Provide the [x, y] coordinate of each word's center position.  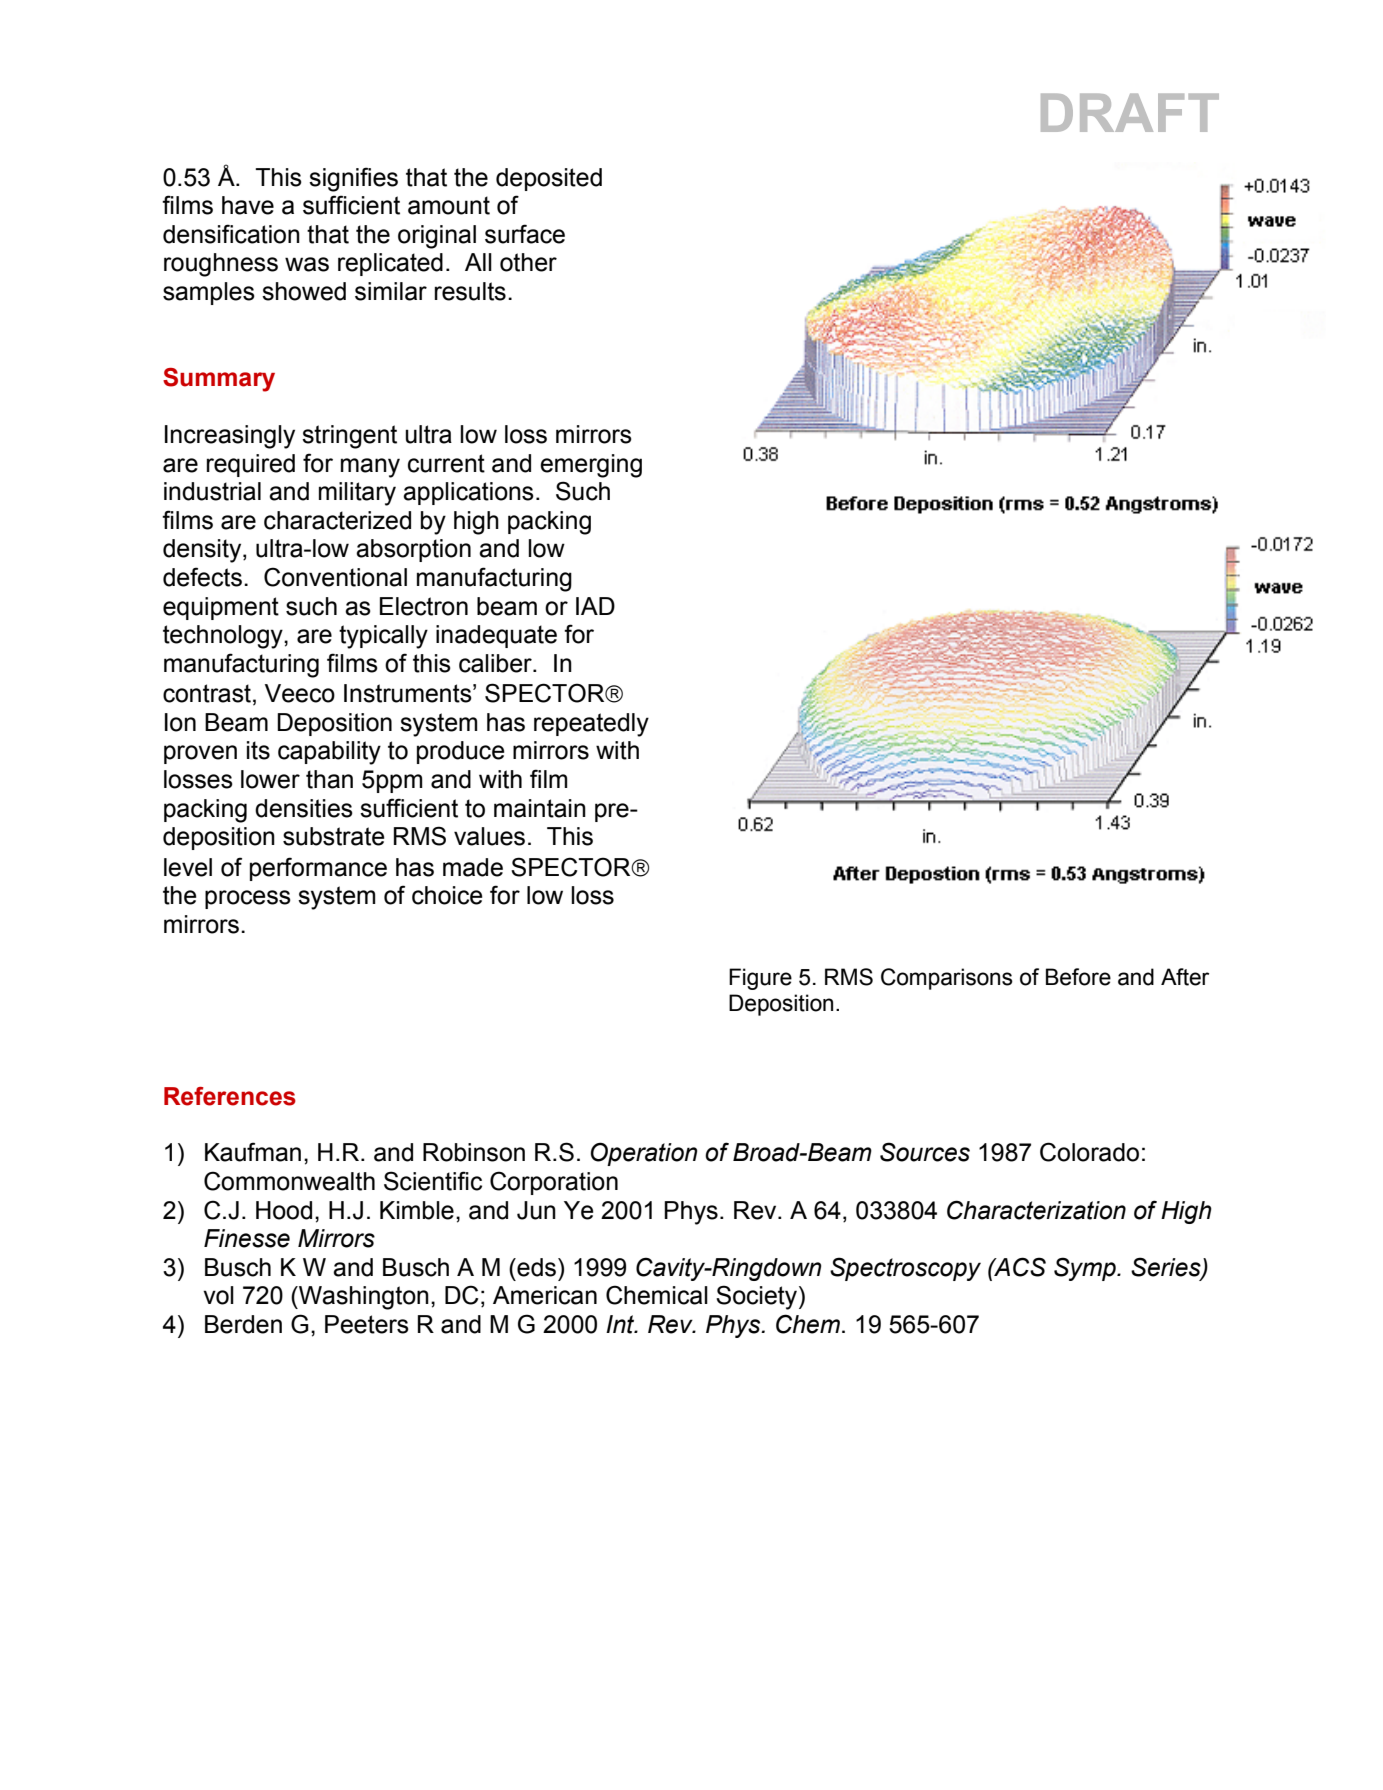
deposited [549, 179]
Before [1078, 977]
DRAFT [1130, 113]
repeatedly [591, 725]
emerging [591, 466]
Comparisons [947, 979]
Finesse [247, 1238]
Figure [760, 979]
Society [758, 1297]
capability [329, 753]
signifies [353, 179]
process [248, 899]
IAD [595, 606]
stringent [349, 437]
